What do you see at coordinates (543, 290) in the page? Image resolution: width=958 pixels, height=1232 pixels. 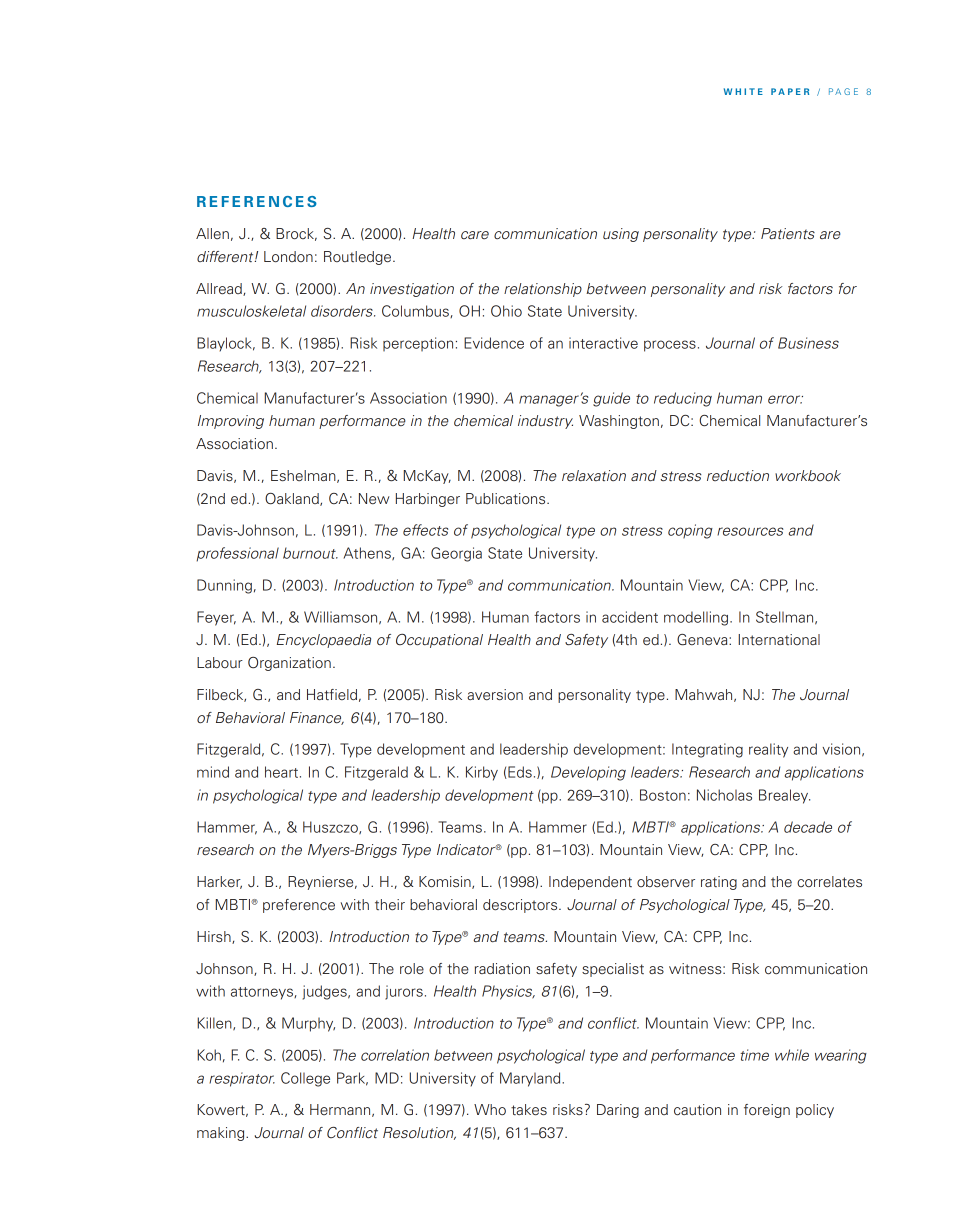 I see `relationship` at bounding box center [543, 290].
